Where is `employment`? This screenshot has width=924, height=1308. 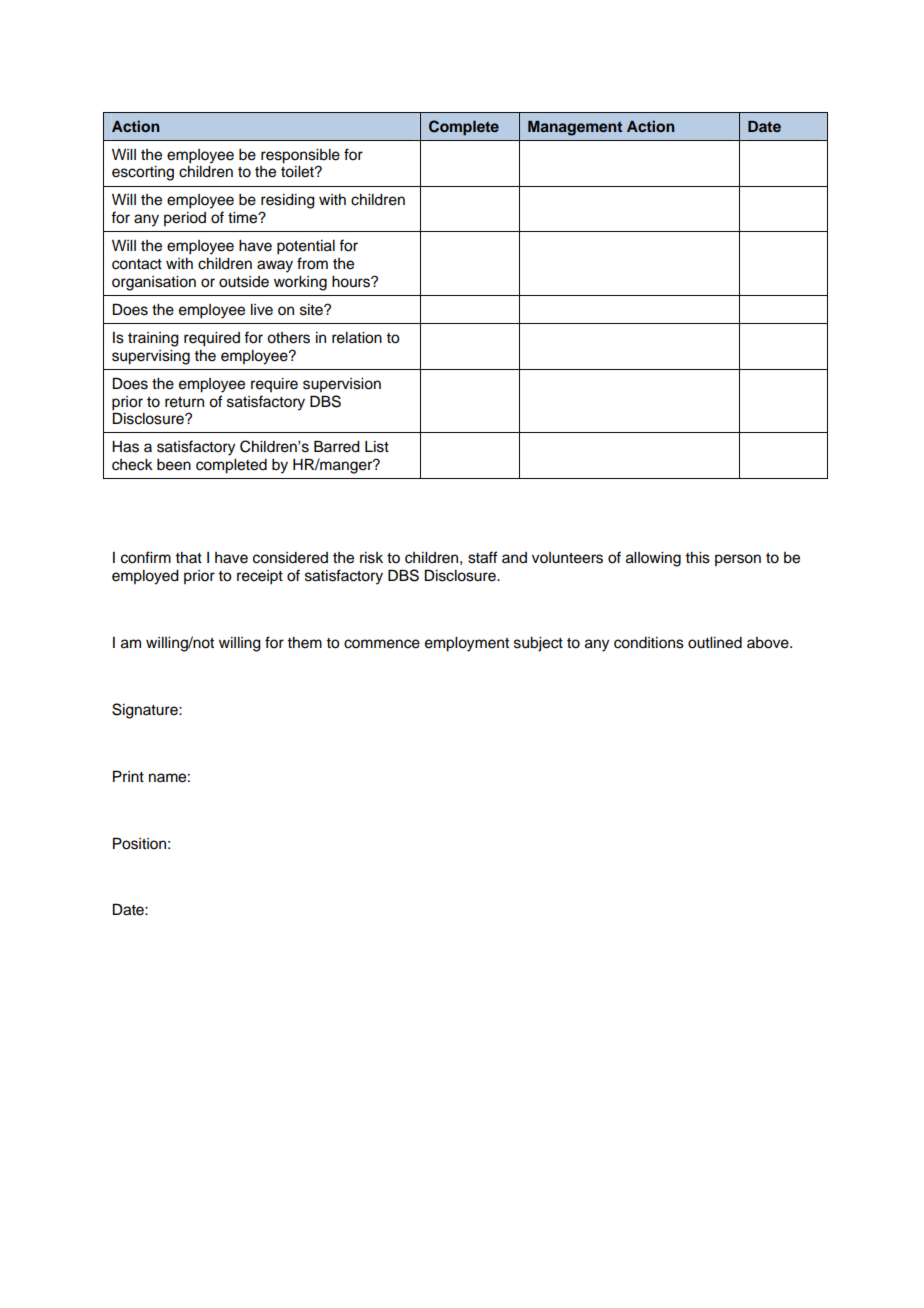
employment is located at coordinates (467, 644).
